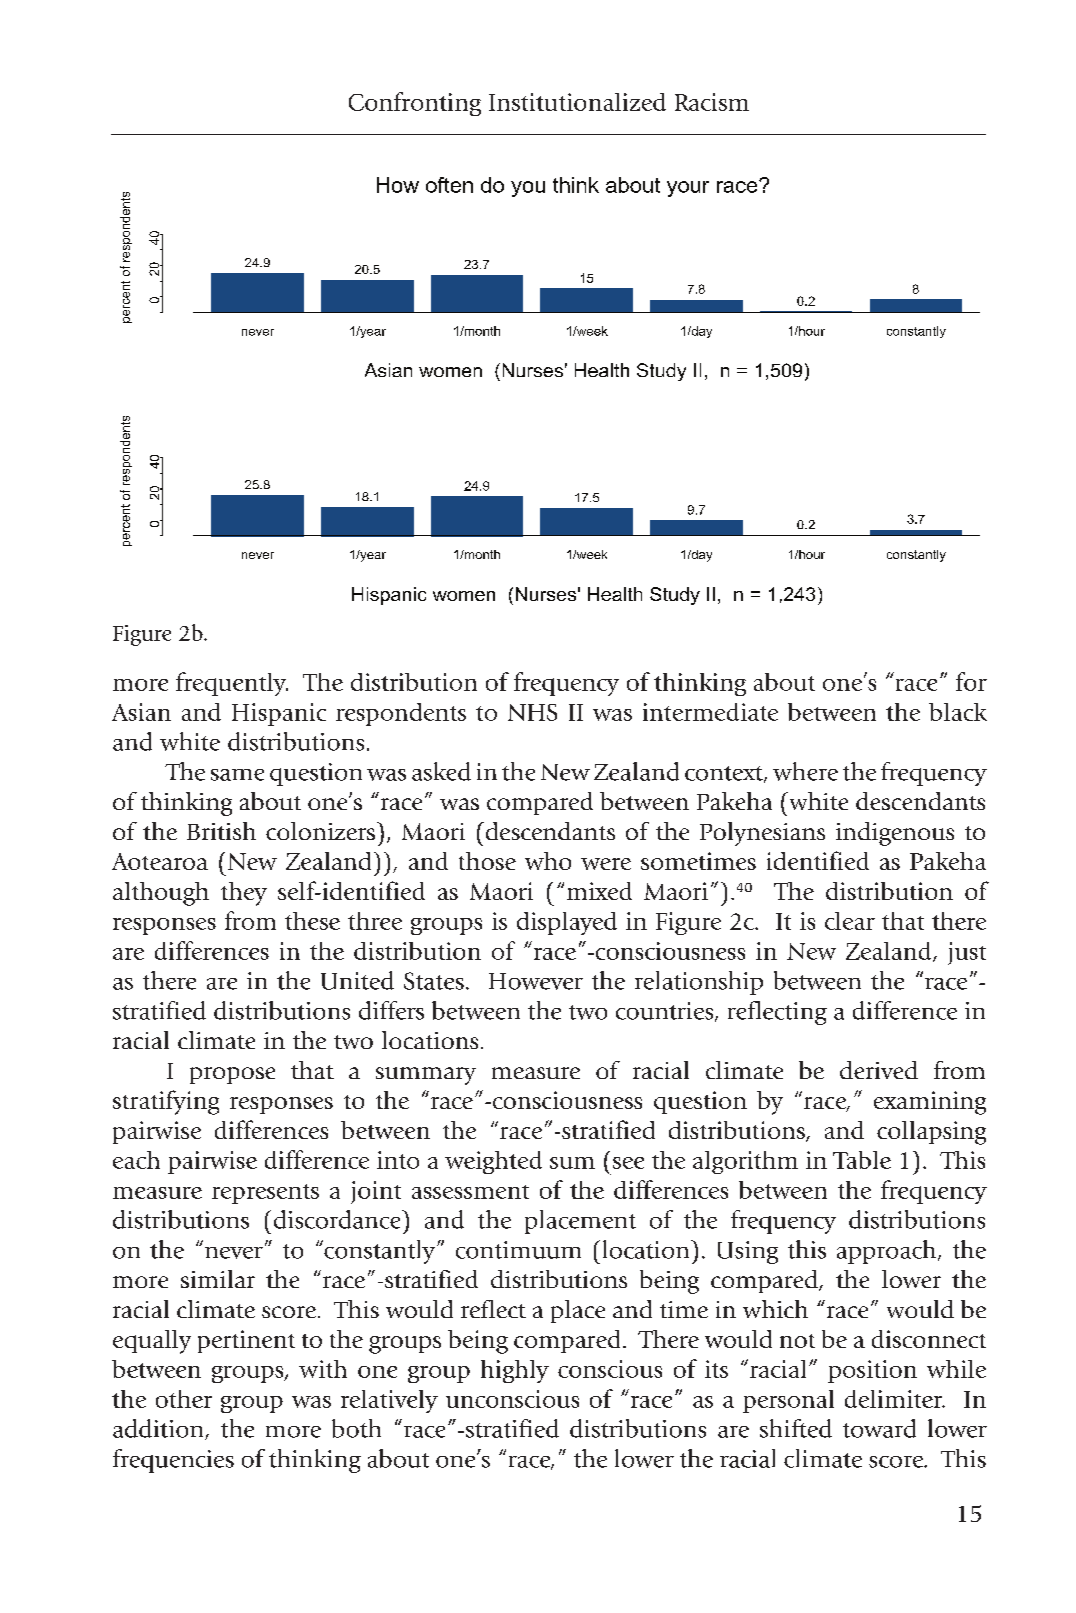 This page has width=1076, height=1613. Describe the element at coordinates (577, 102) in the page. I see `Institutionalized` at that location.
